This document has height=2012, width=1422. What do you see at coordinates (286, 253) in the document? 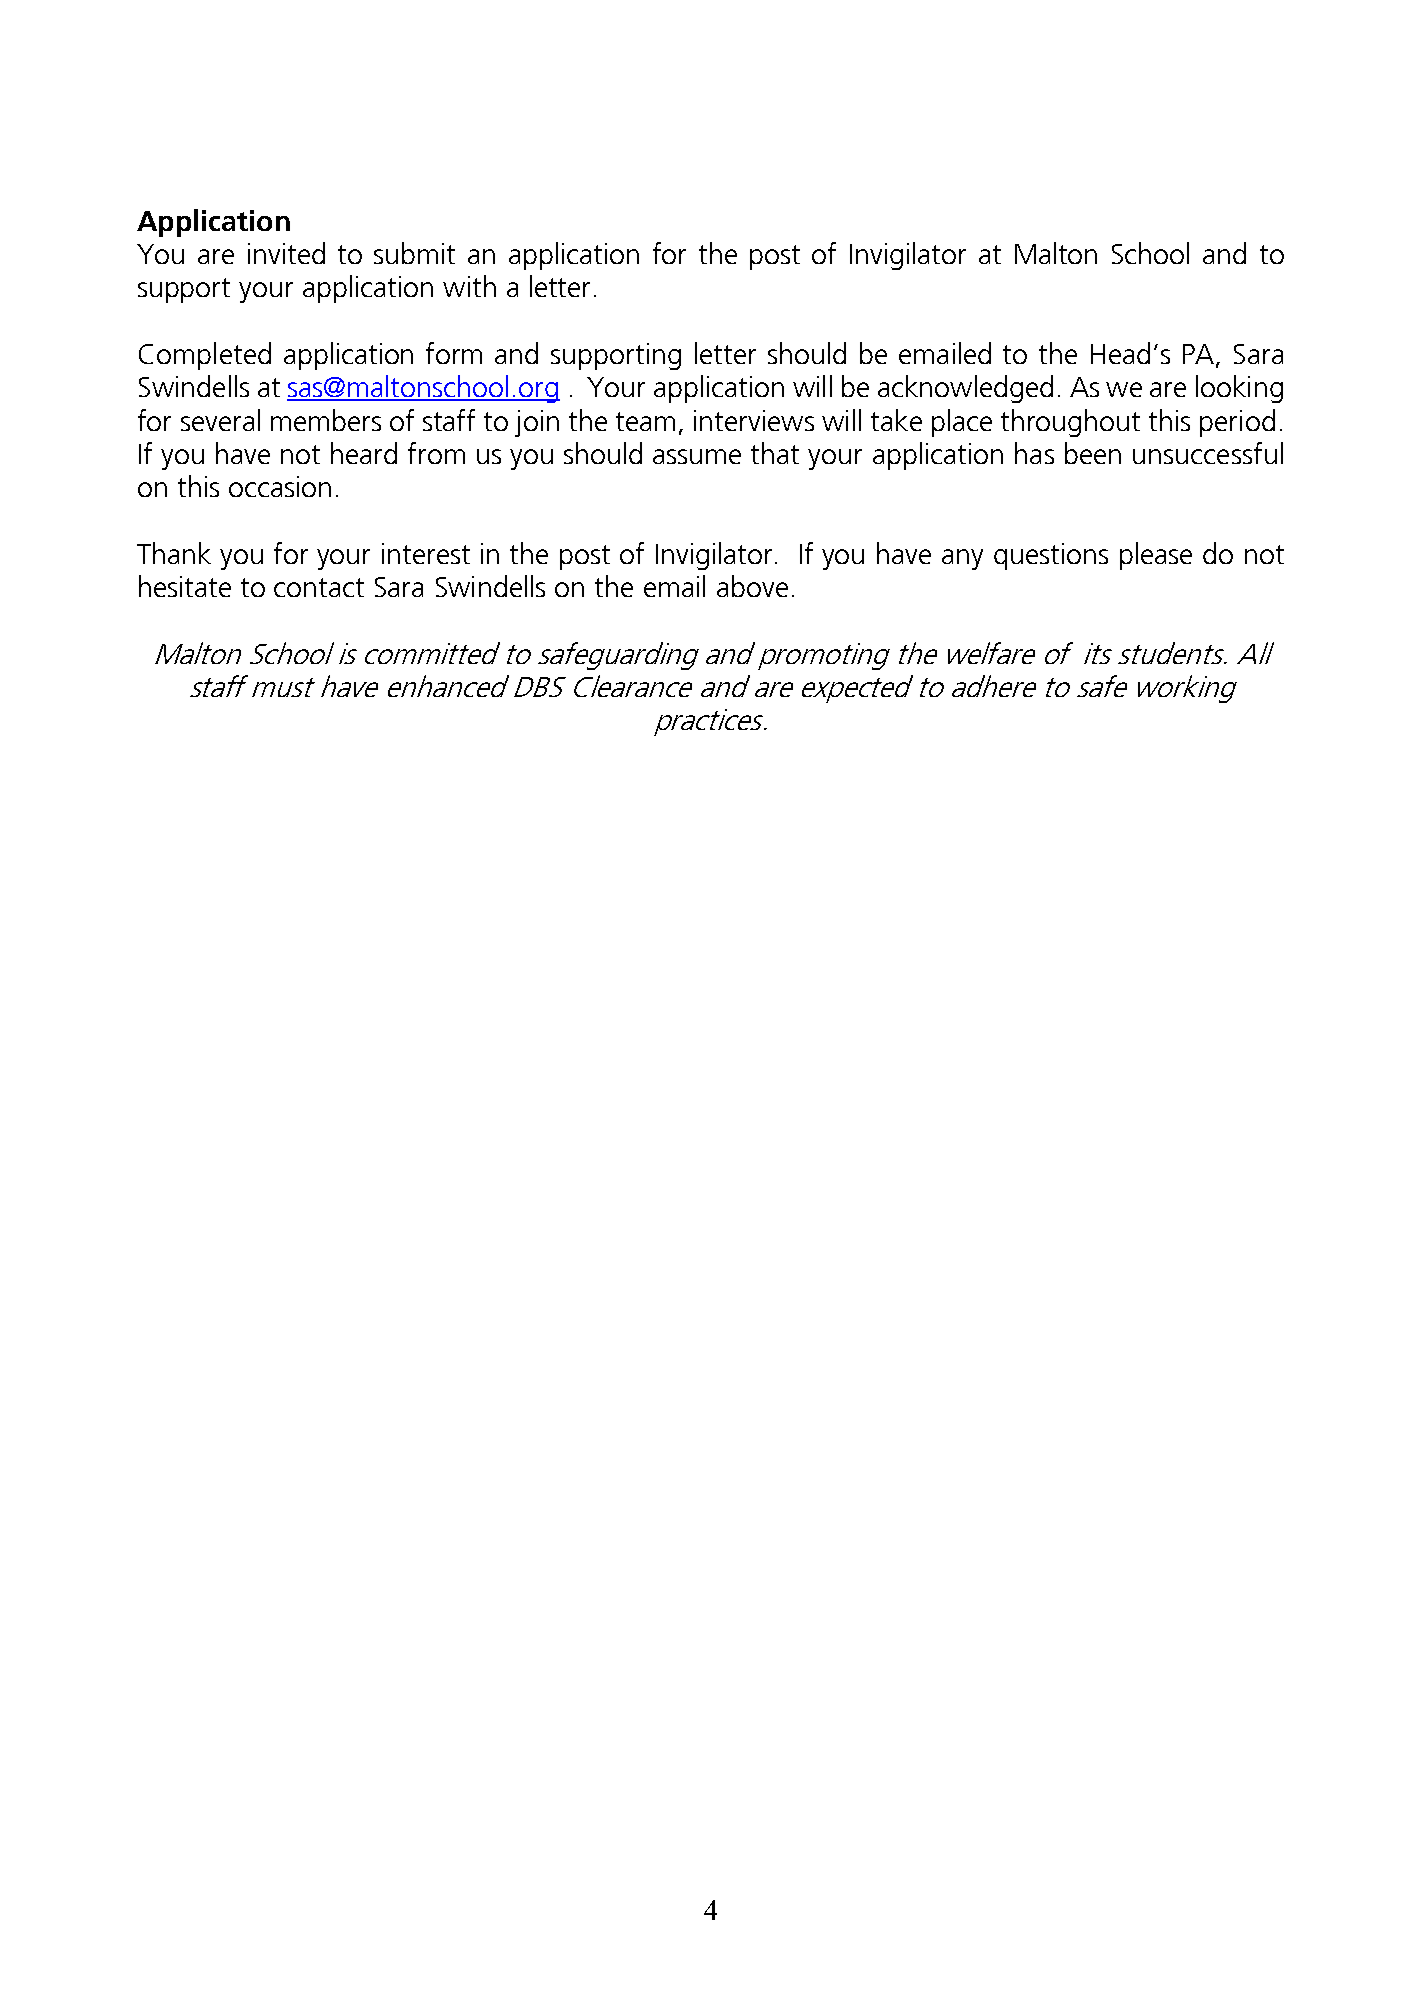
I see `invited` at bounding box center [286, 253].
